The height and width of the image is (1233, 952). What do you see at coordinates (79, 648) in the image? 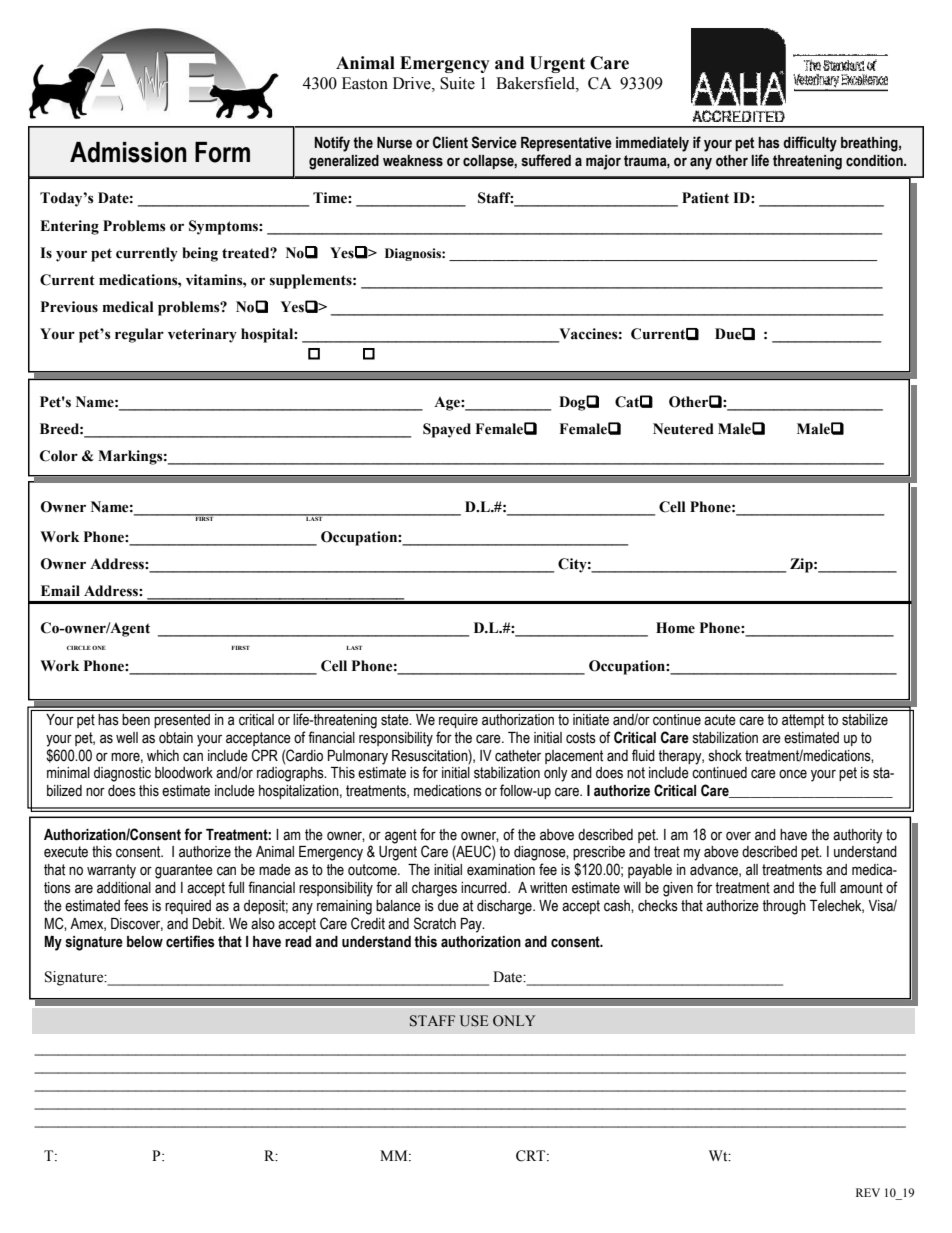
I see `CIRCLE` at bounding box center [79, 648].
